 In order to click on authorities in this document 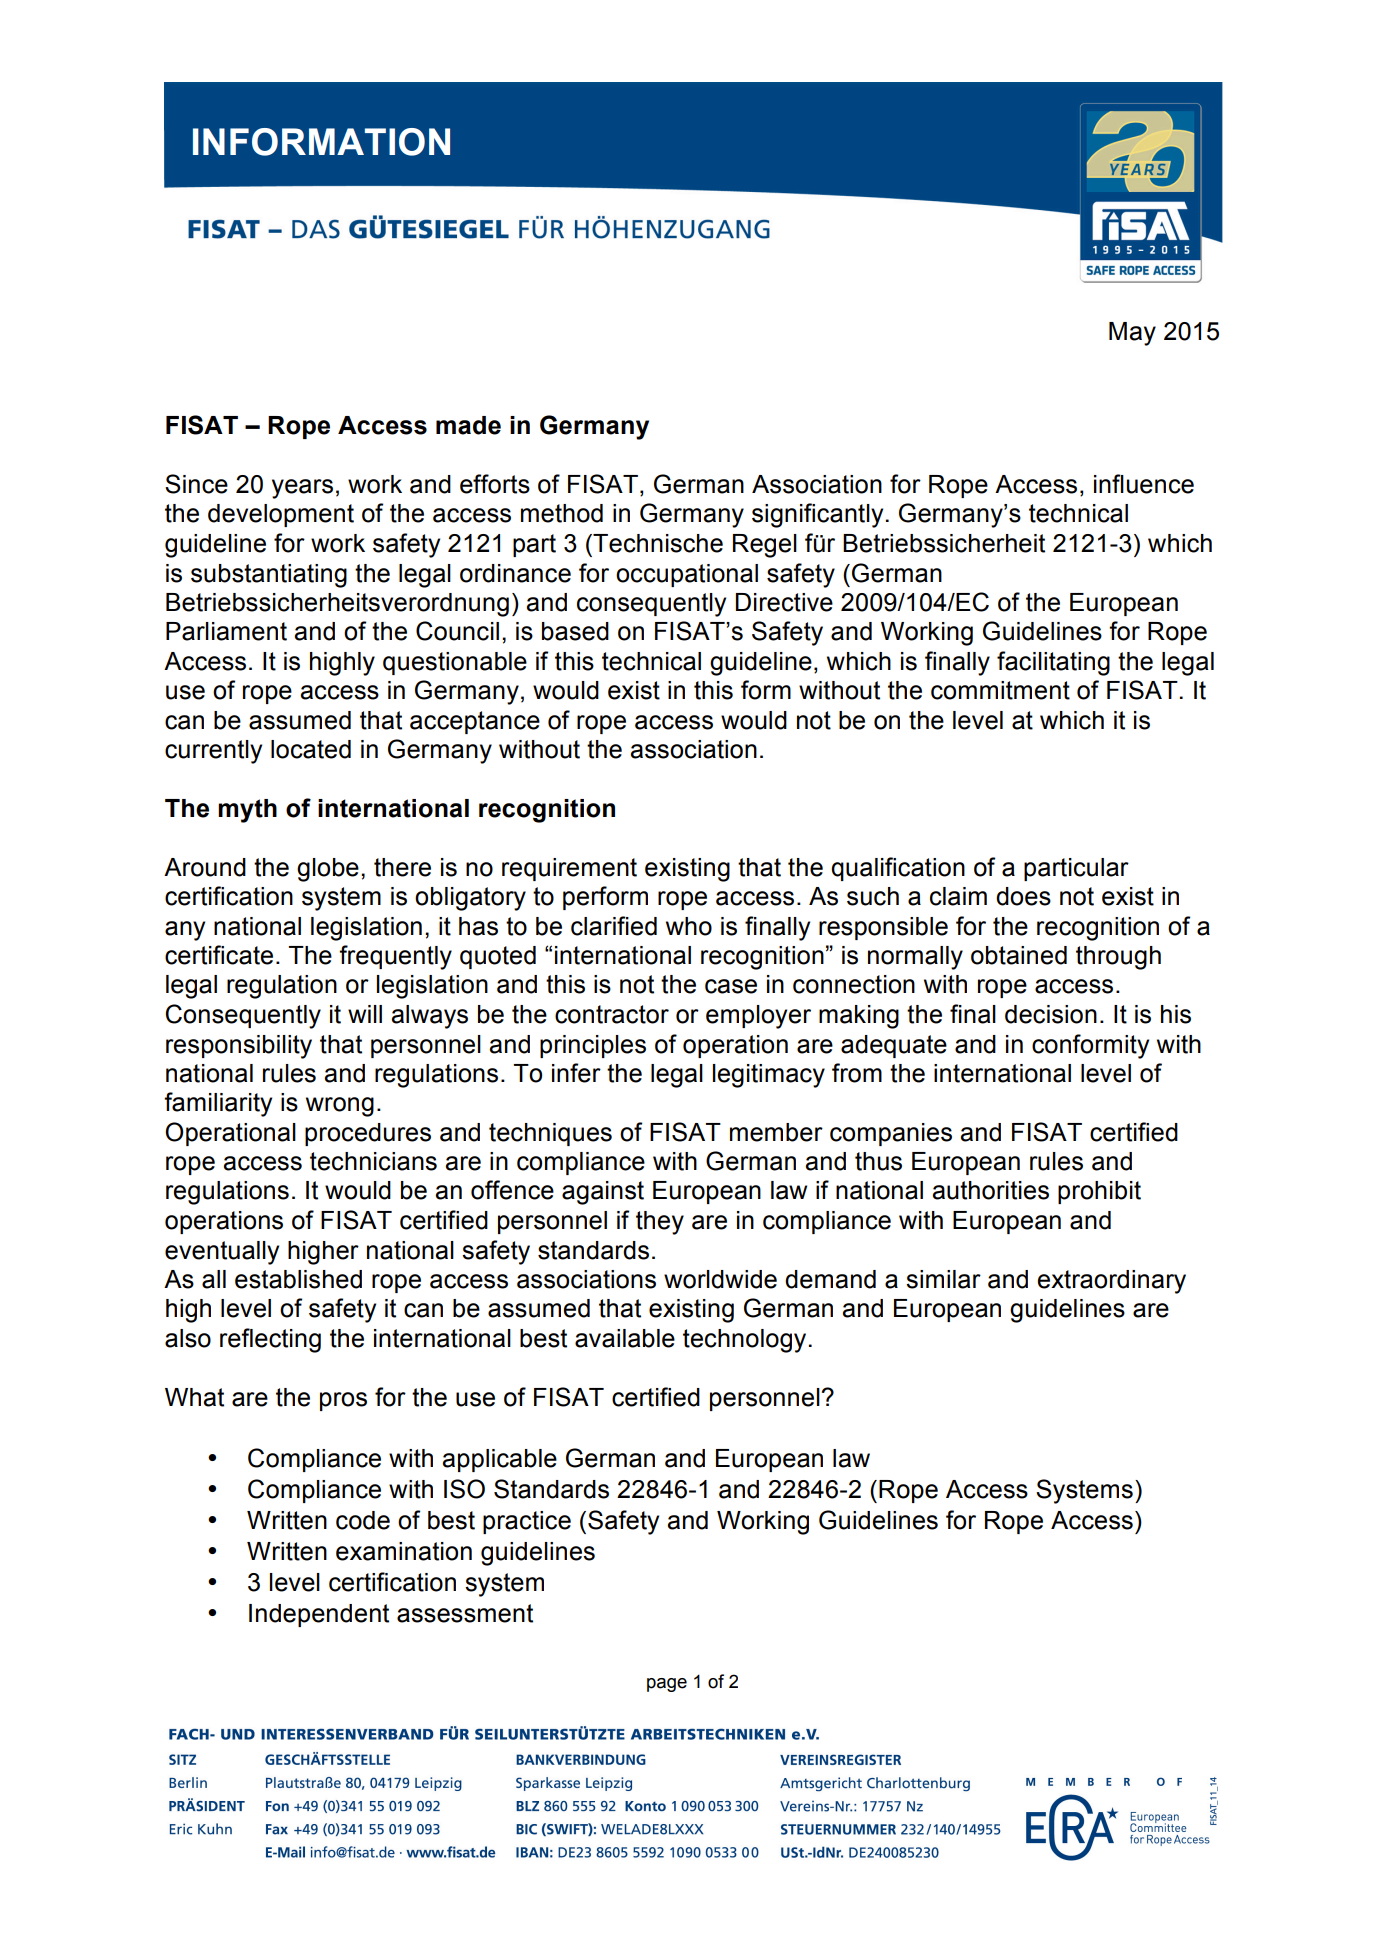, I will do `click(990, 1190)`.
